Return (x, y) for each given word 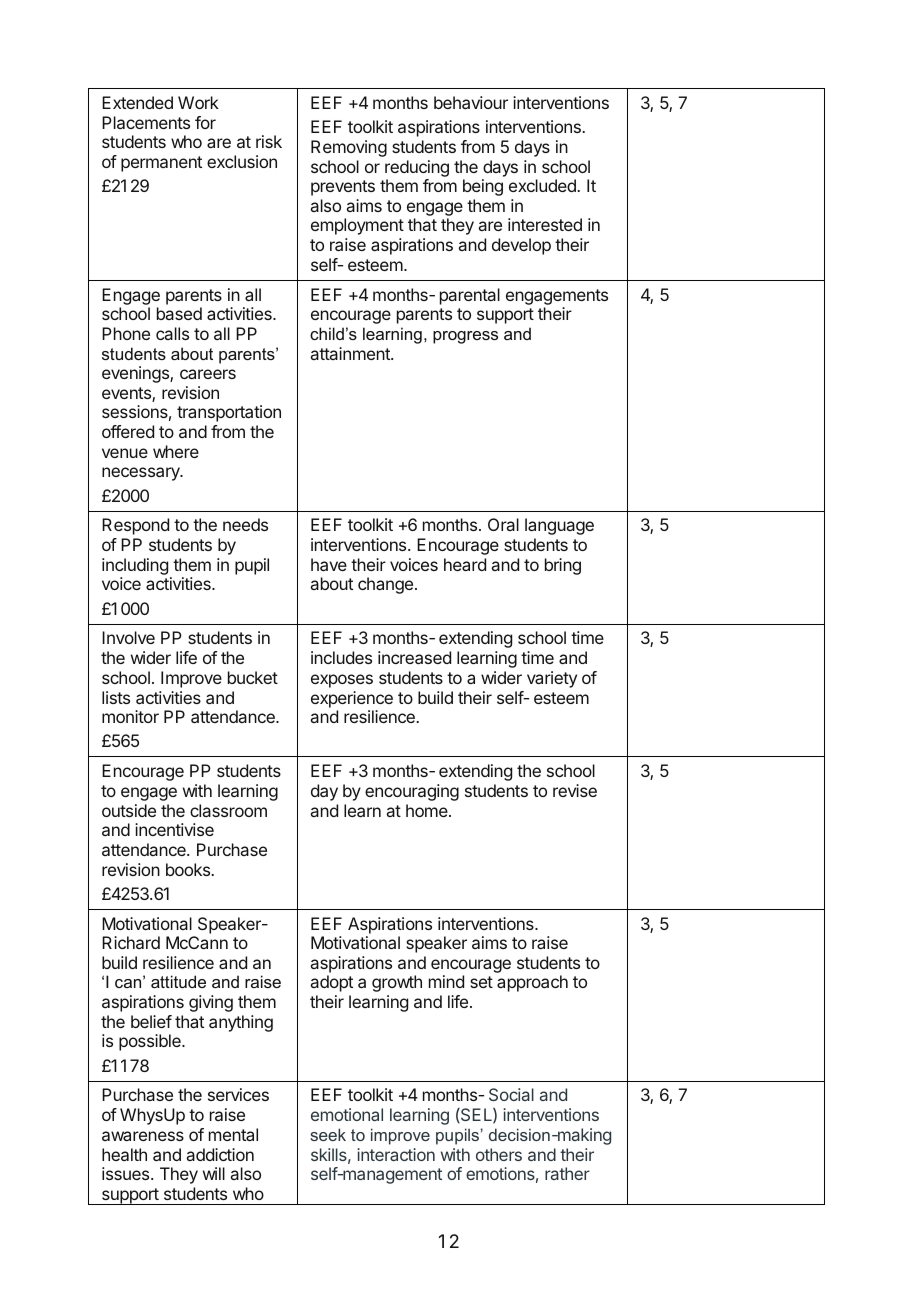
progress (465, 337)
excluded (543, 185)
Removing (349, 148)
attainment (351, 353)
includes (341, 657)
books (189, 869)
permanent (161, 164)
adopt (332, 983)
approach (532, 983)
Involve (128, 637)
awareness (143, 1136)
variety (552, 679)
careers (208, 374)
